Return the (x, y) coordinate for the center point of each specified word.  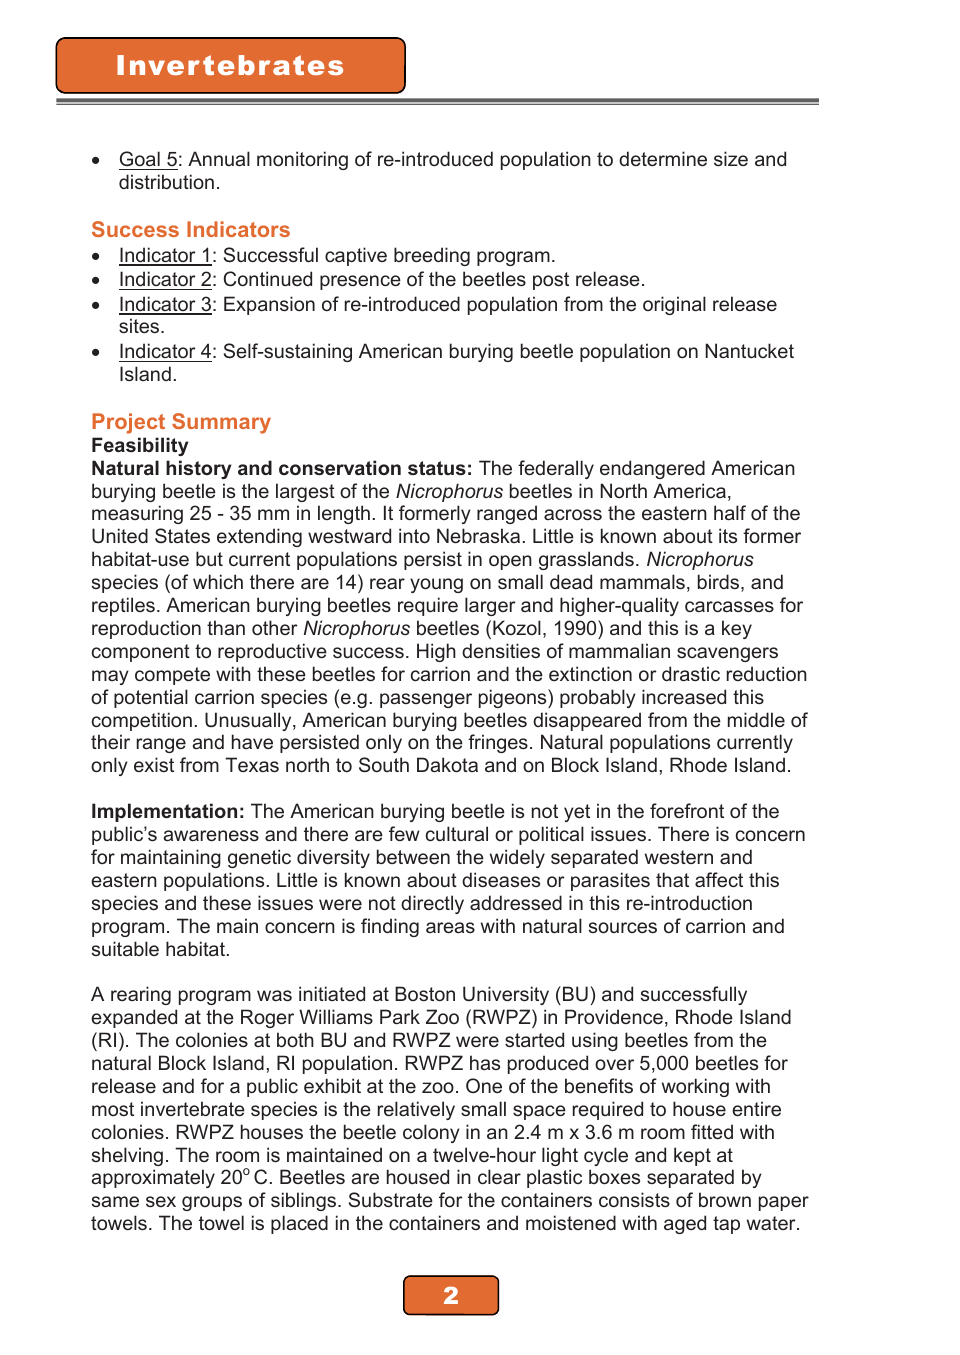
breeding (432, 256)
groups (212, 1203)
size (731, 158)
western (679, 857)
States (182, 536)
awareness (211, 835)
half (730, 512)
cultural (457, 833)
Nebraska (478, 535)
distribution (166, 181)
